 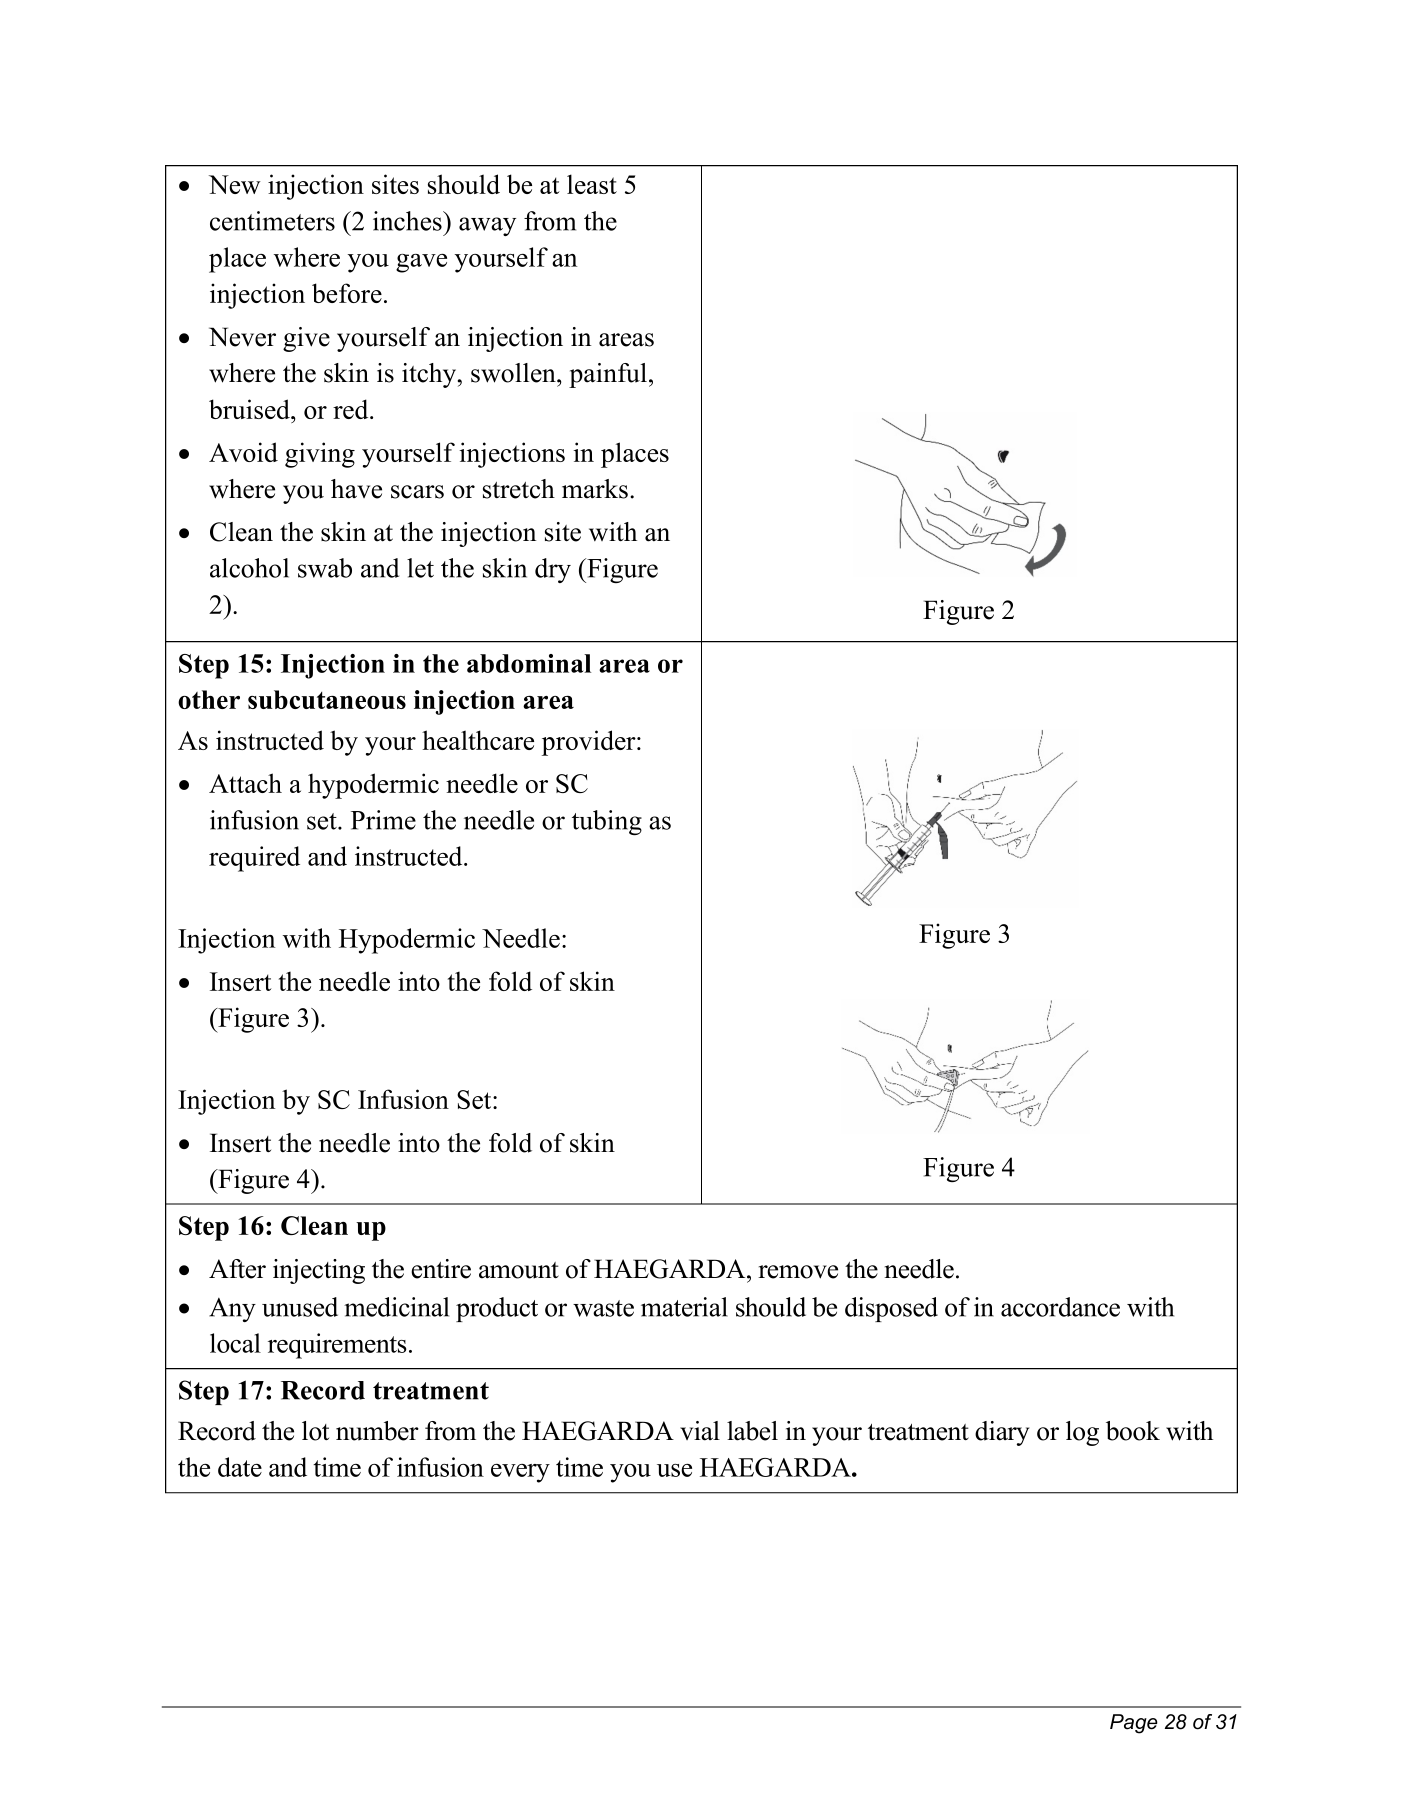 I want to click on before, so click(x=347, y=293).
